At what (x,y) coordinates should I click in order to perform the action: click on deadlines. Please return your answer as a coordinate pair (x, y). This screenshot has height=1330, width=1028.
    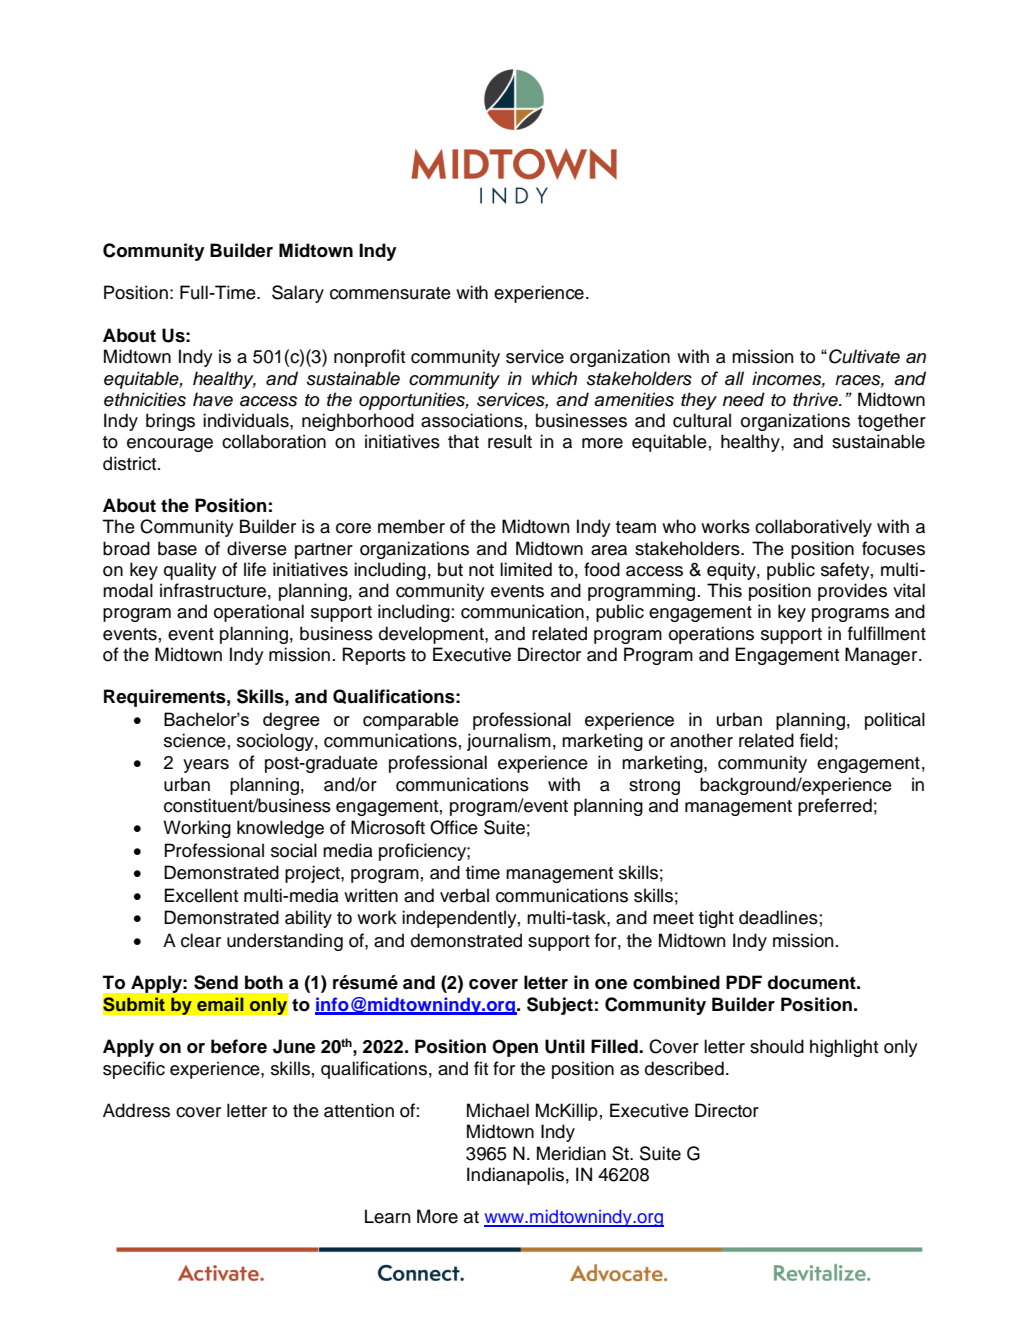
    Looking at the image, I should click on (778, 917).
